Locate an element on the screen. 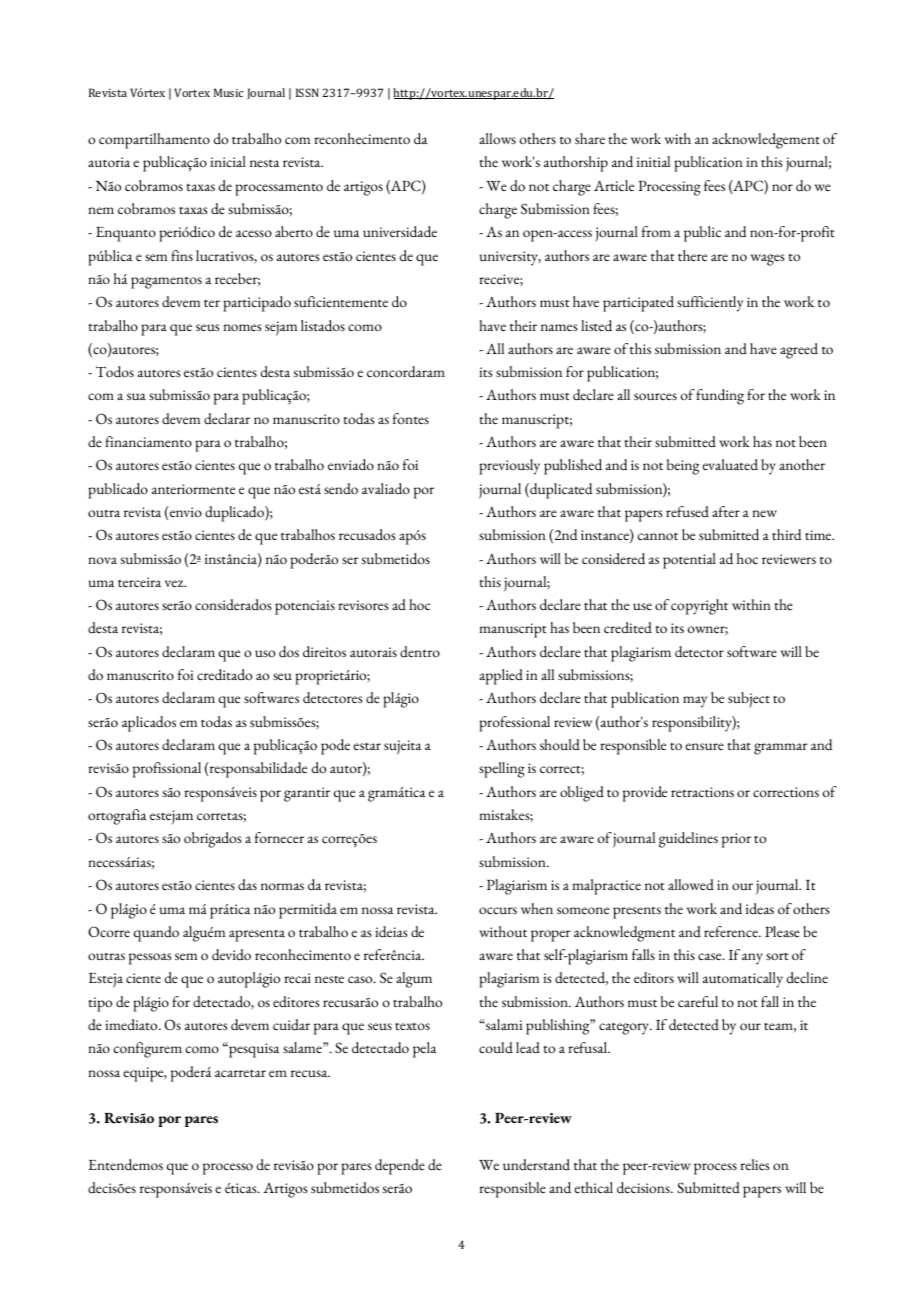 Image resolution: width=924 pixels, height=1308 pixels. understand is located at coordinates (536, 1164).
